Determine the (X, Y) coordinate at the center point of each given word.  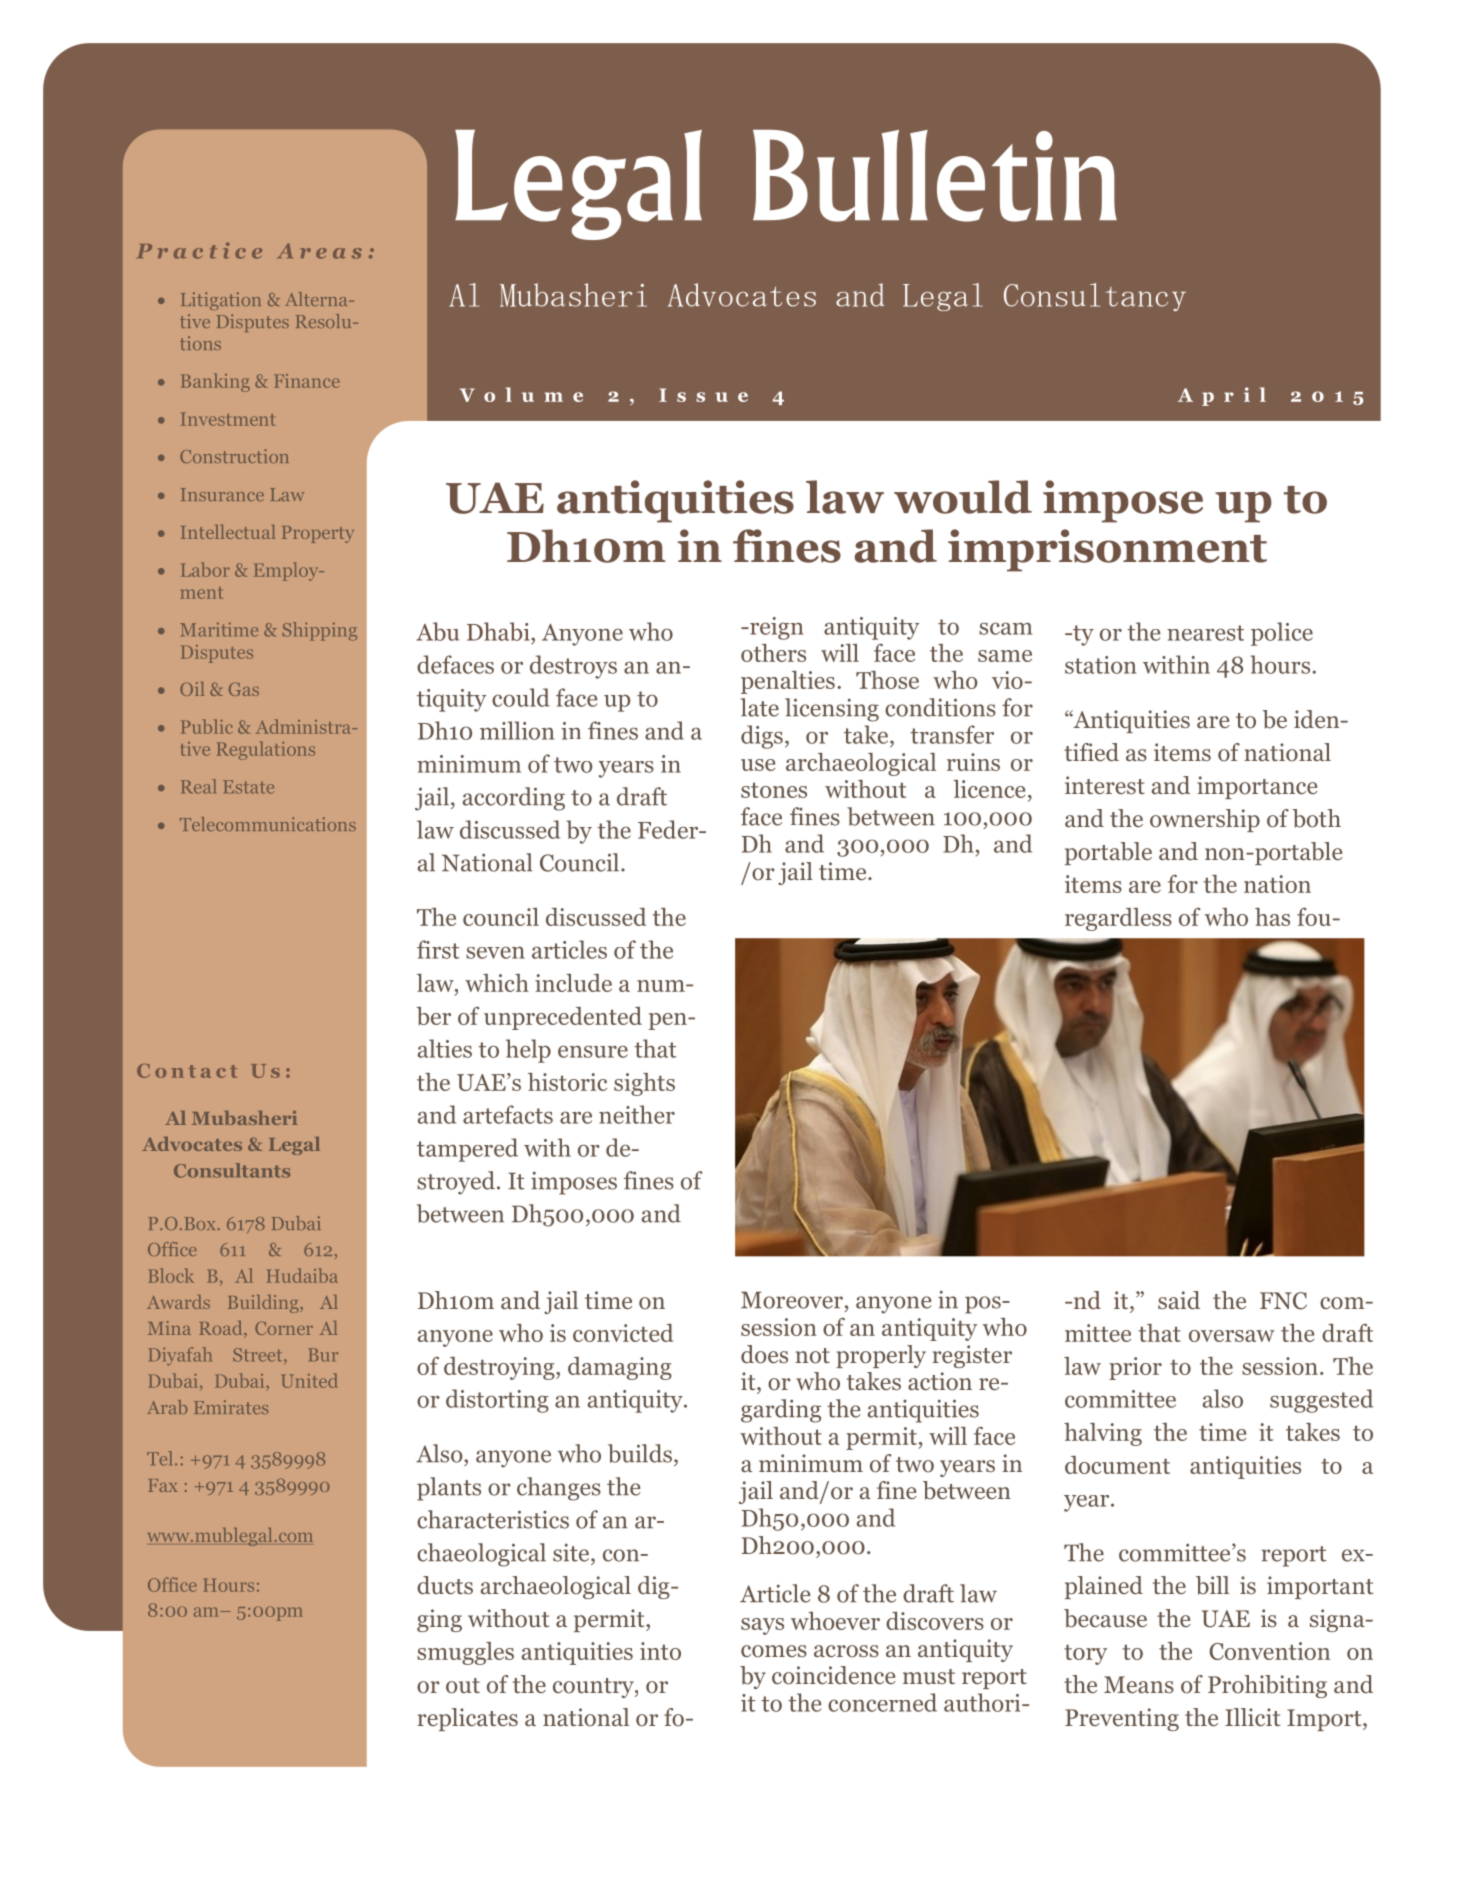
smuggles (465, 1653)
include (573, 983)
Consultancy (1095, 297)
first (438, 949)
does (764, 1354)
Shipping (319, 631)
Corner (284, 1328)
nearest (1205, 633)
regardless (1118, 919)
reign (775, 628)
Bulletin (935, 176)
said (1179, 1300)
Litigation (221, 301)
